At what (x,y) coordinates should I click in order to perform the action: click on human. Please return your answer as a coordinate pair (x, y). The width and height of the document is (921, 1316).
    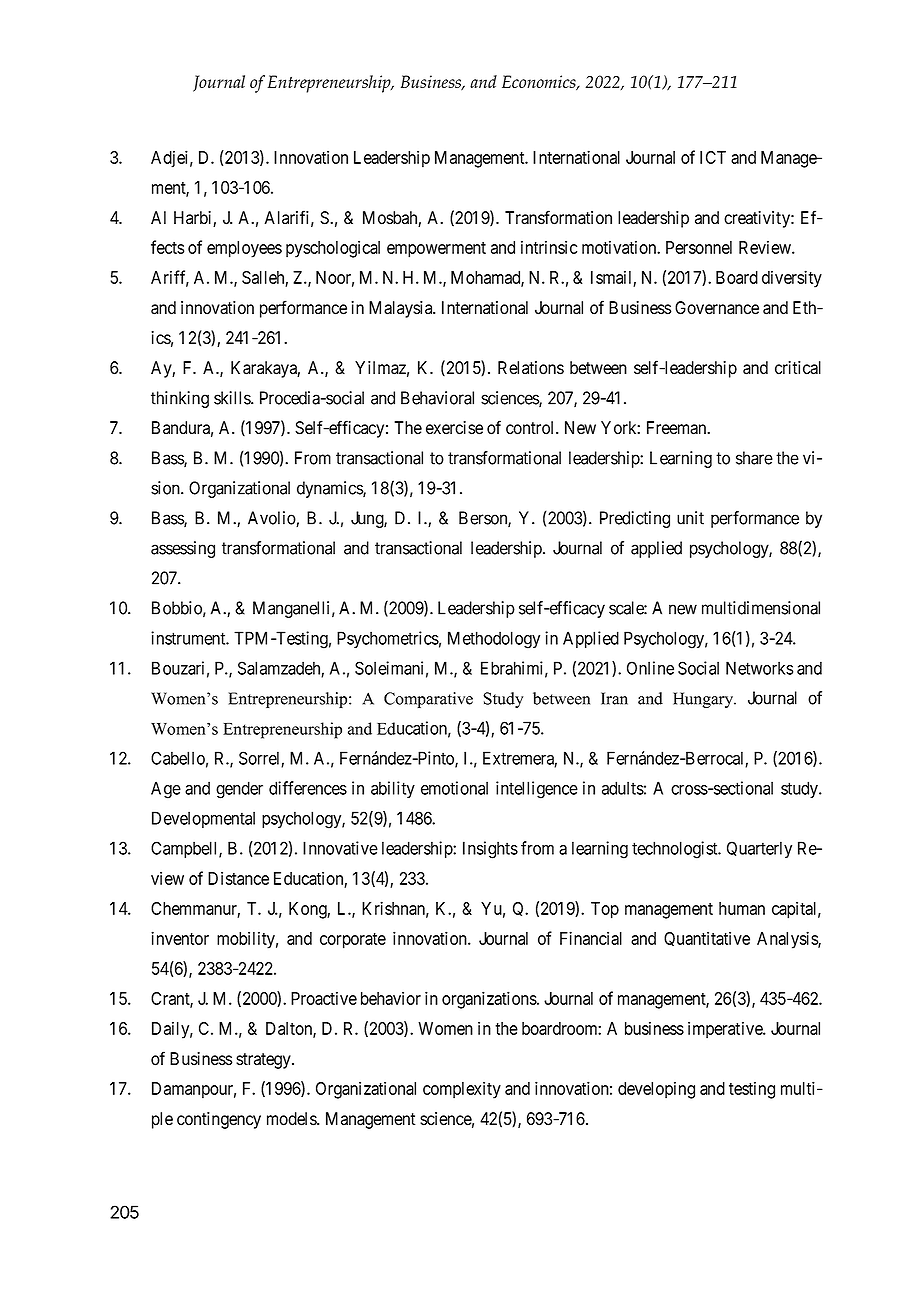
    Looking at the image, I should click on (742, 908).
